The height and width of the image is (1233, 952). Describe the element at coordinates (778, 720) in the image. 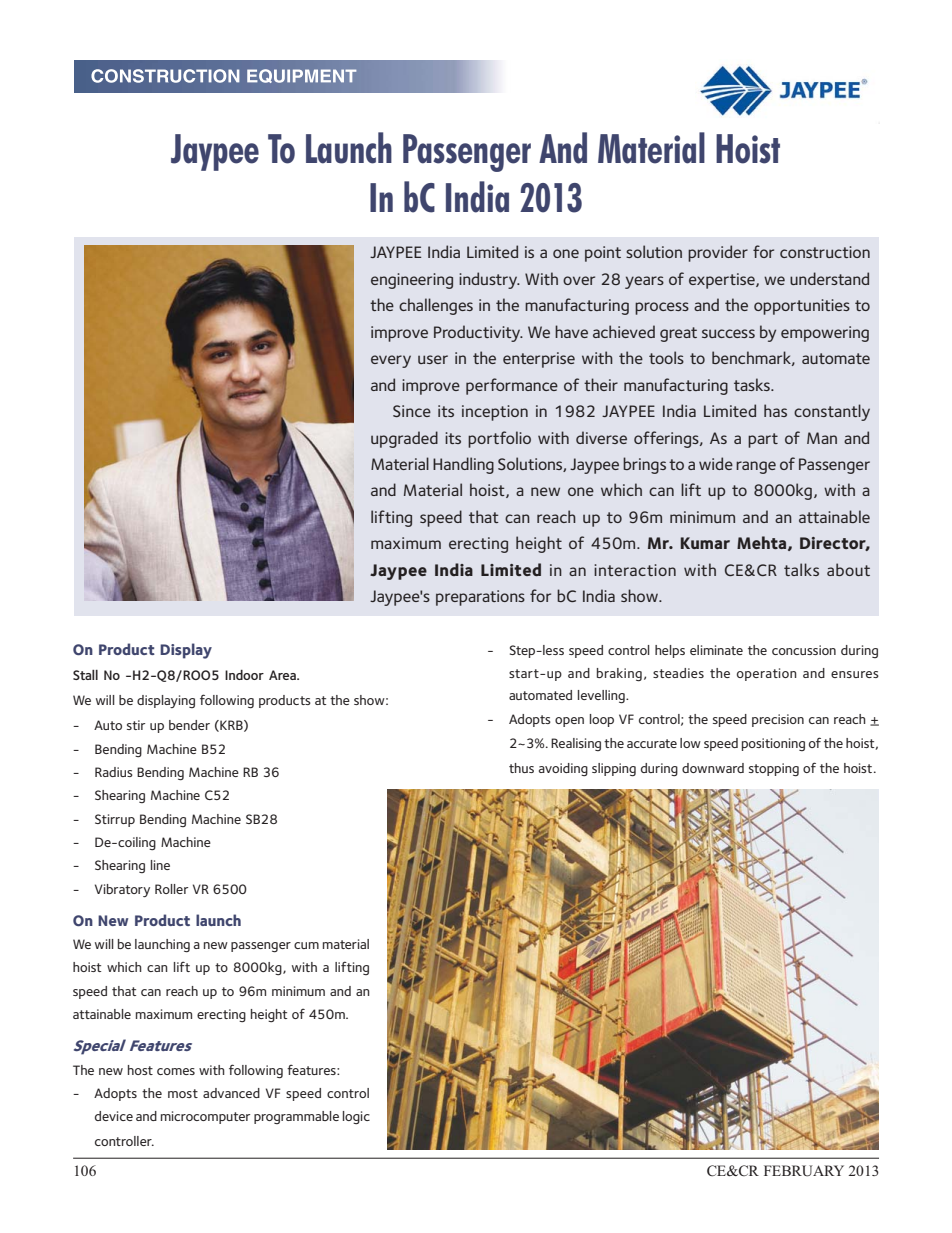

I see `precision` at that location.
